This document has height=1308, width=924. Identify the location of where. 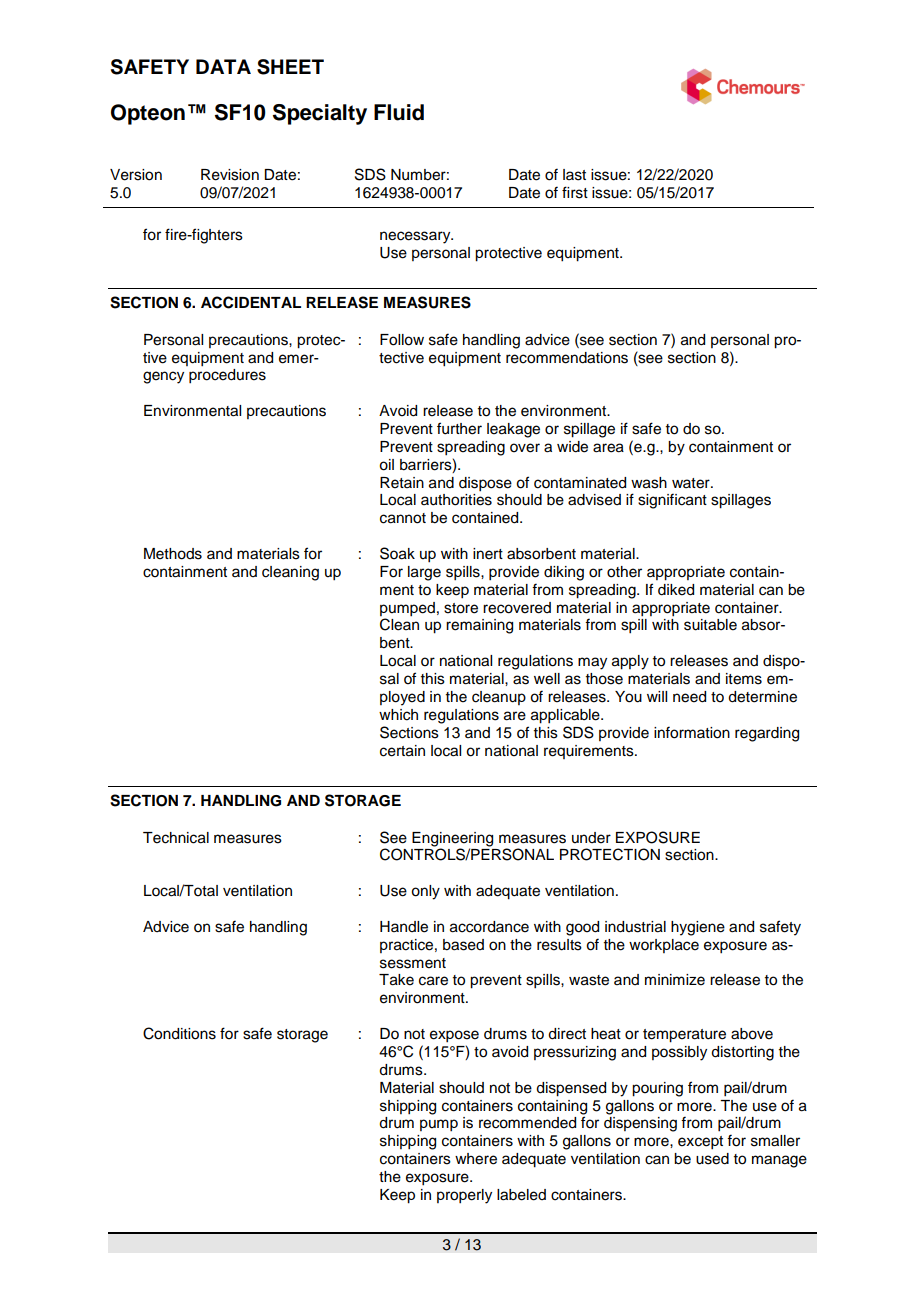
(476, 1159).
